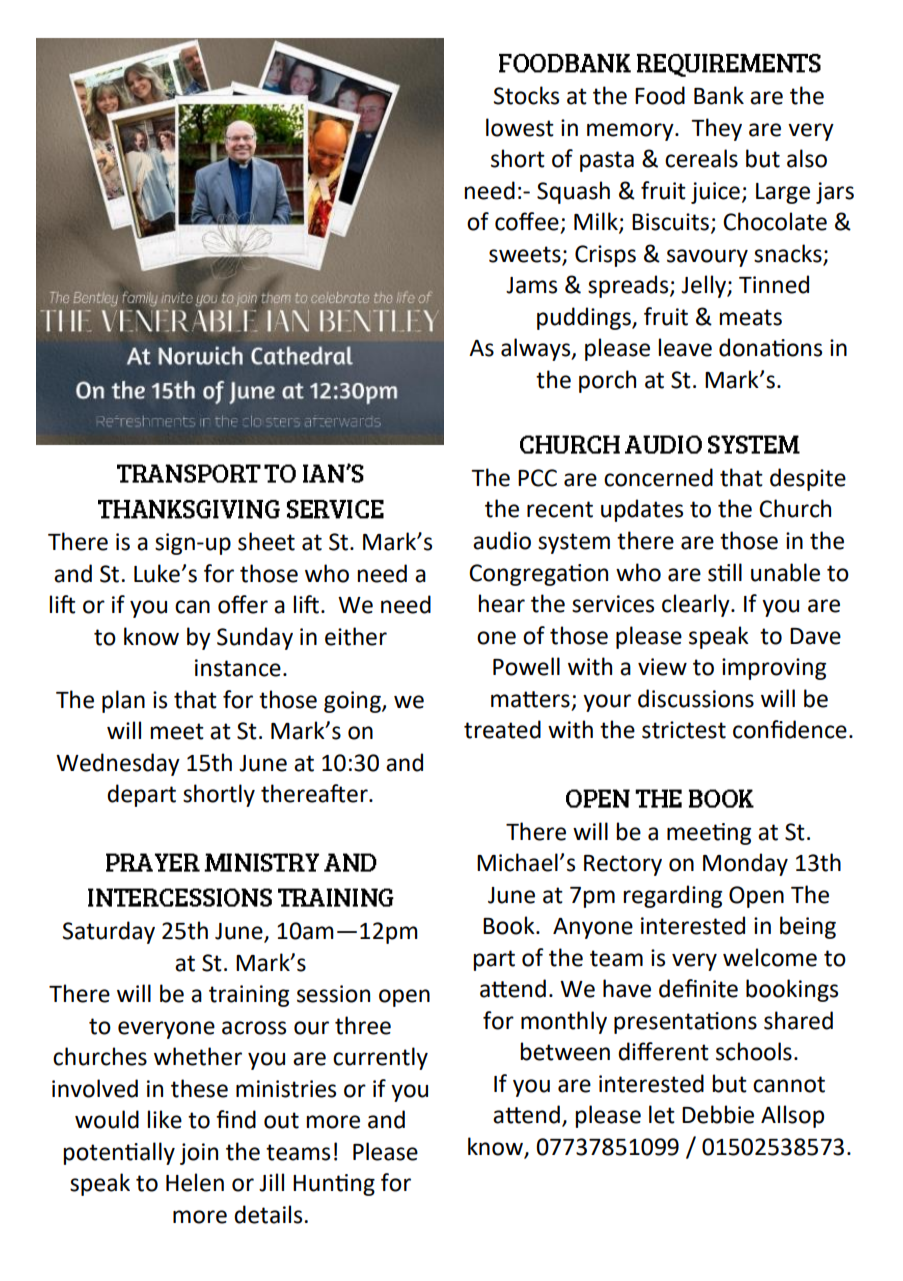  Describe the element at coordinates (266, 541) in the page. I see `sheet` at that location.
